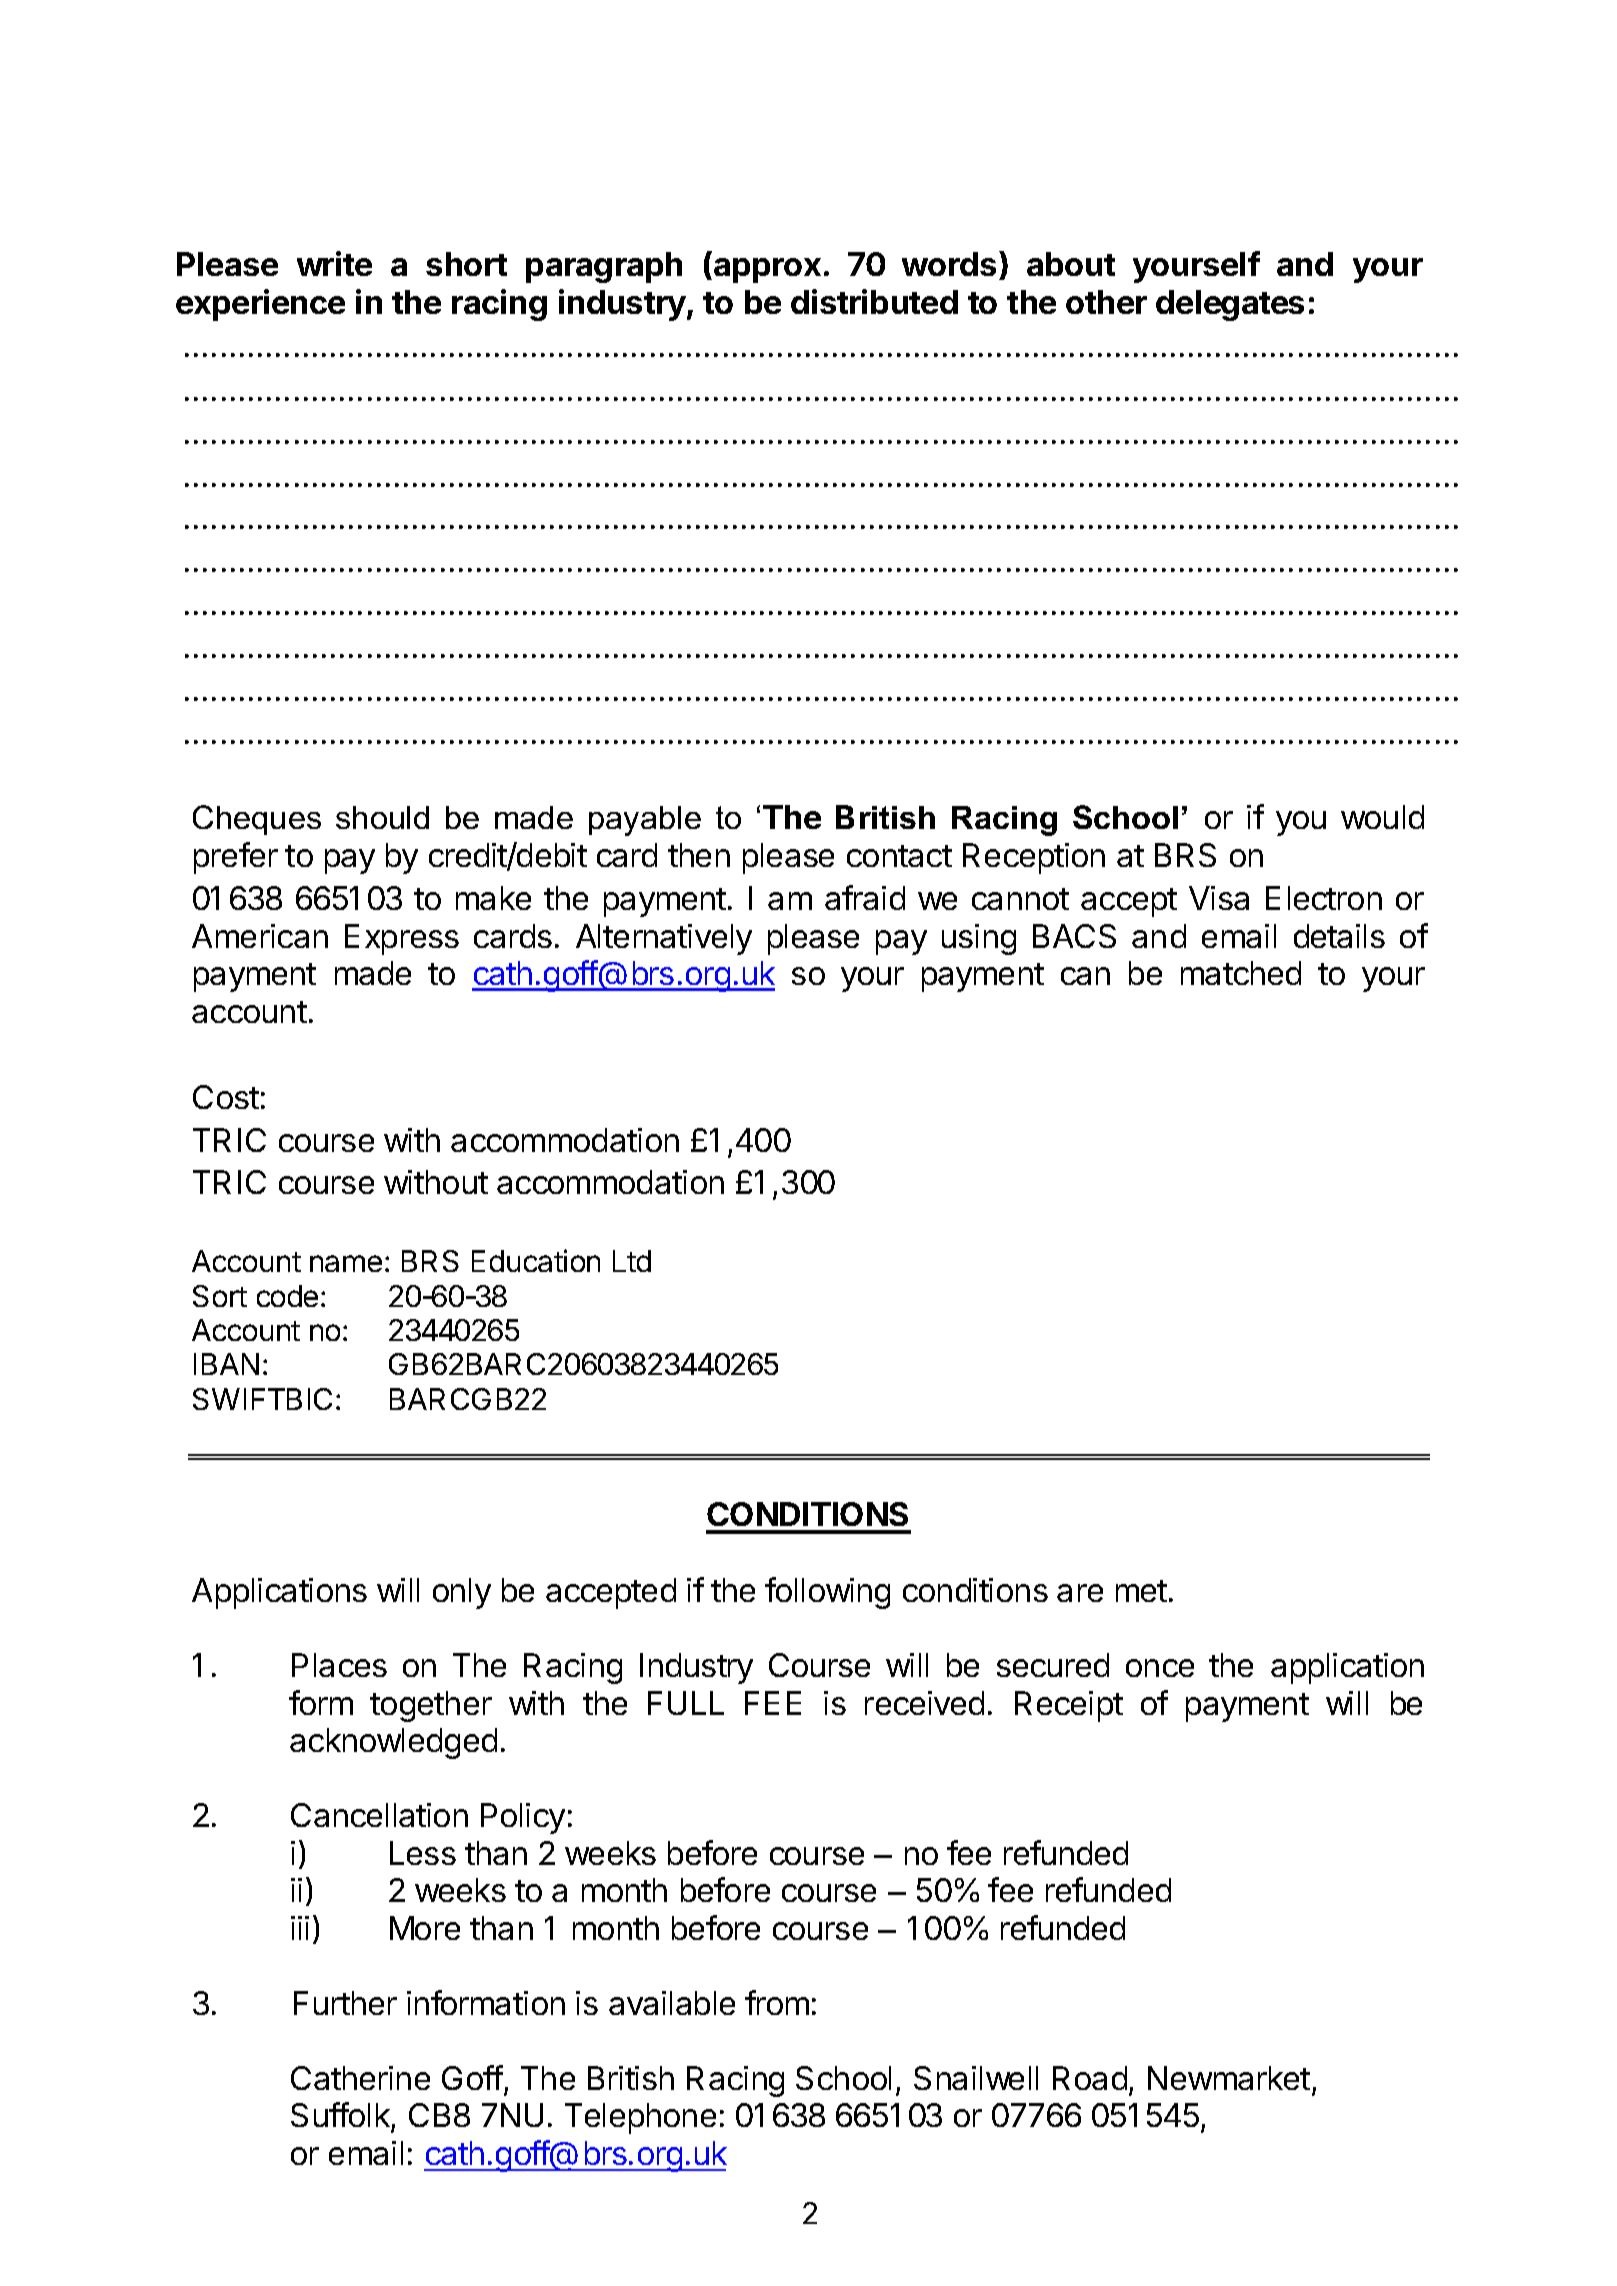 The image size is (1617, 2286). I want to click on delegates, so click(1230, 305).
